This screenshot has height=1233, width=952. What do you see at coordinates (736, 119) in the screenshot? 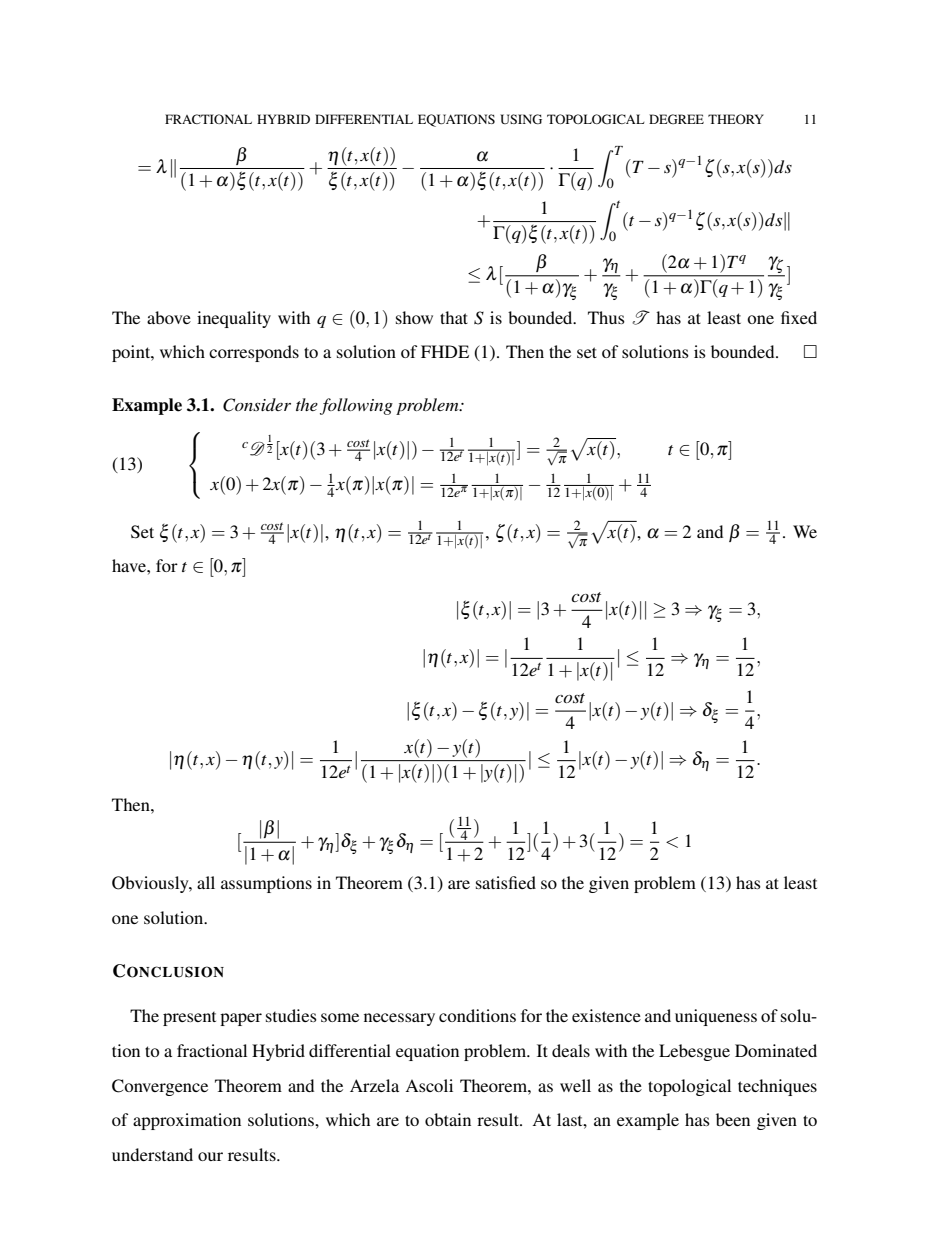
I see `THEORY` at bounding box center [736, 119].
